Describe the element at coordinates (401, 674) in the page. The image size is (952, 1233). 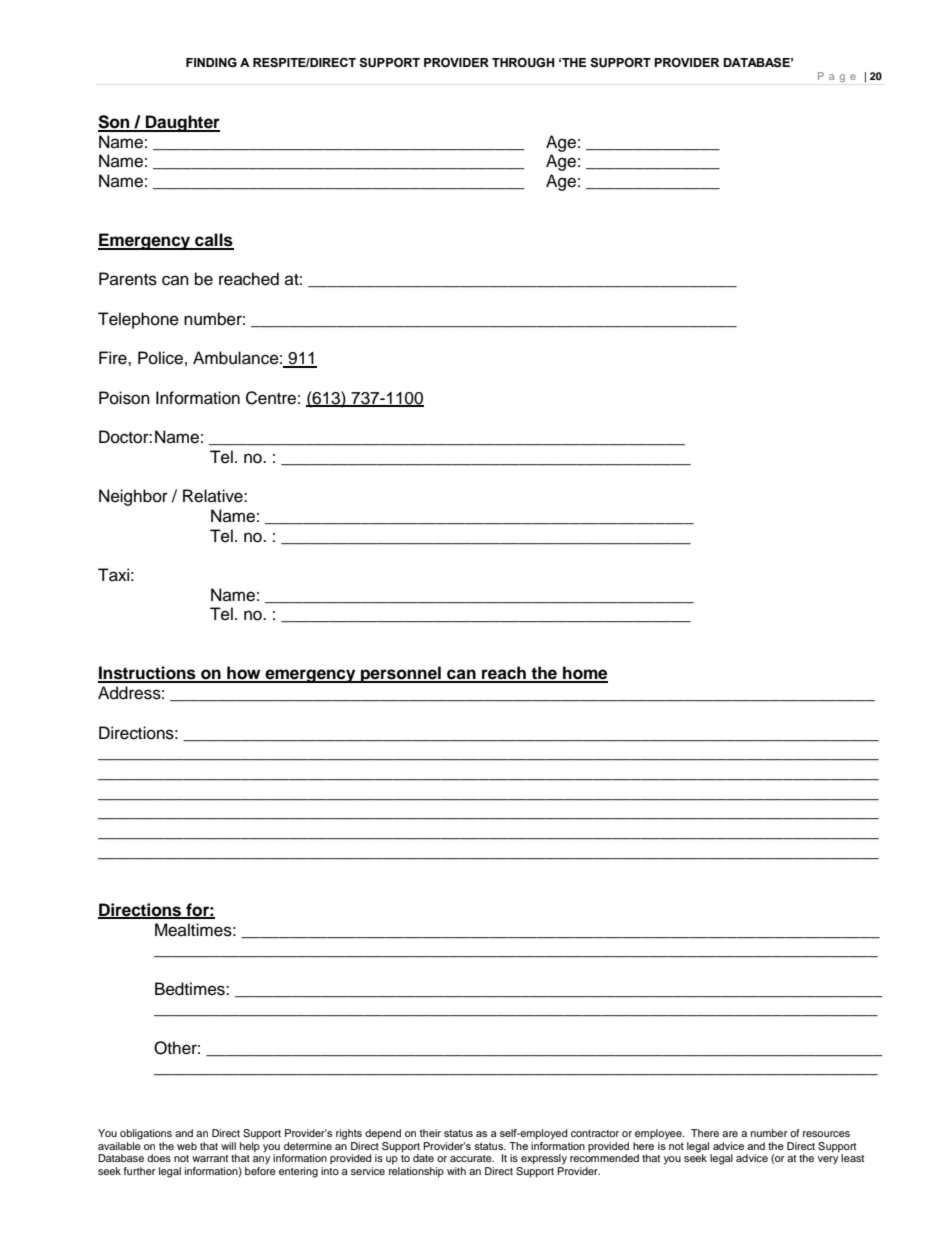
I see `personnel` at that location.
